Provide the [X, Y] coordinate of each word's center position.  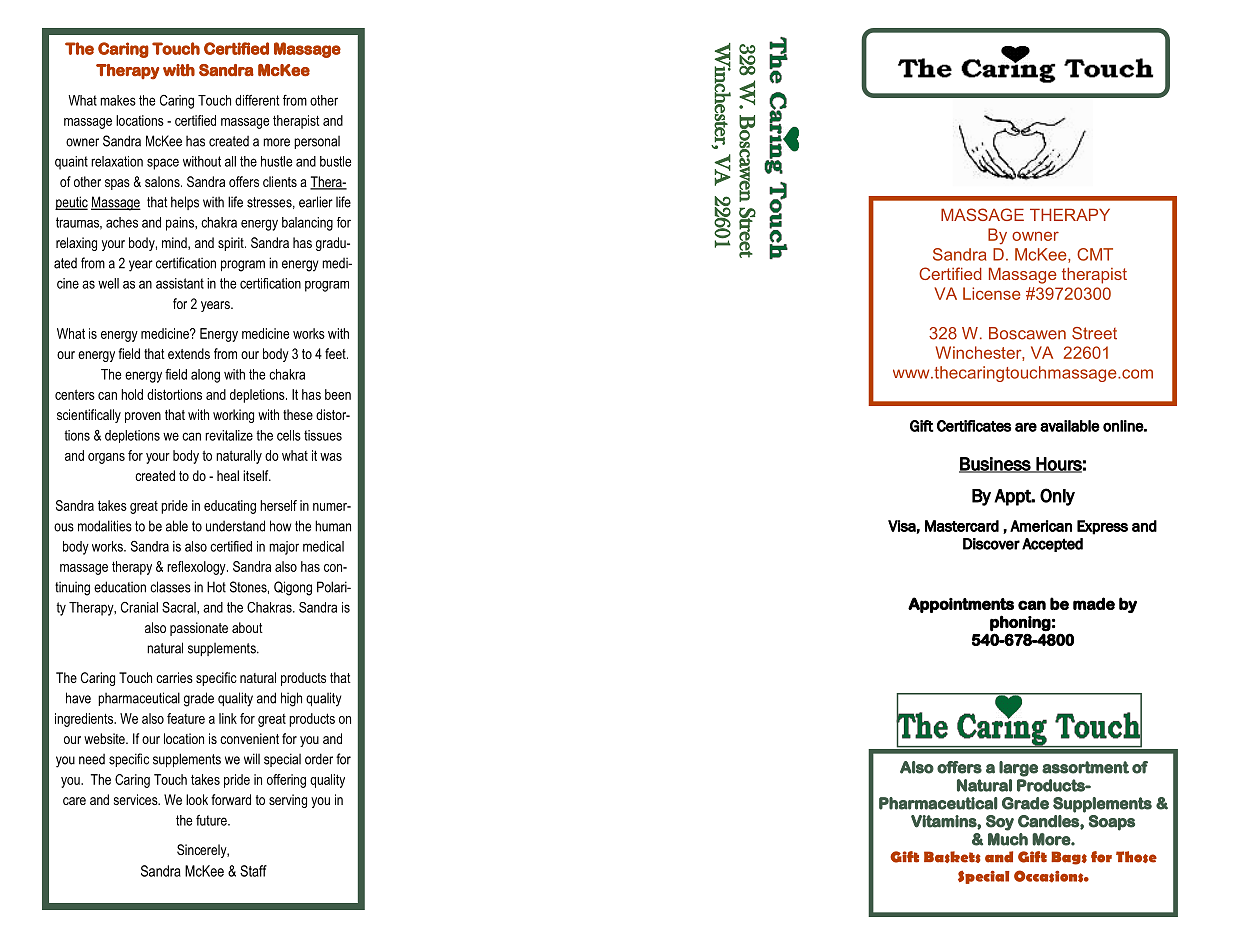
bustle [335, 161]
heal [228, 475]
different [257, 100]
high [291, 699]
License [992, 293]
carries [174, 677]
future [212, 820]
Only [1057, 497]
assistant [180, 283]
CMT [1095, 254]
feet [336, 353]
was [331, 457]
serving [288, 801]
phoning [1020, 623]
